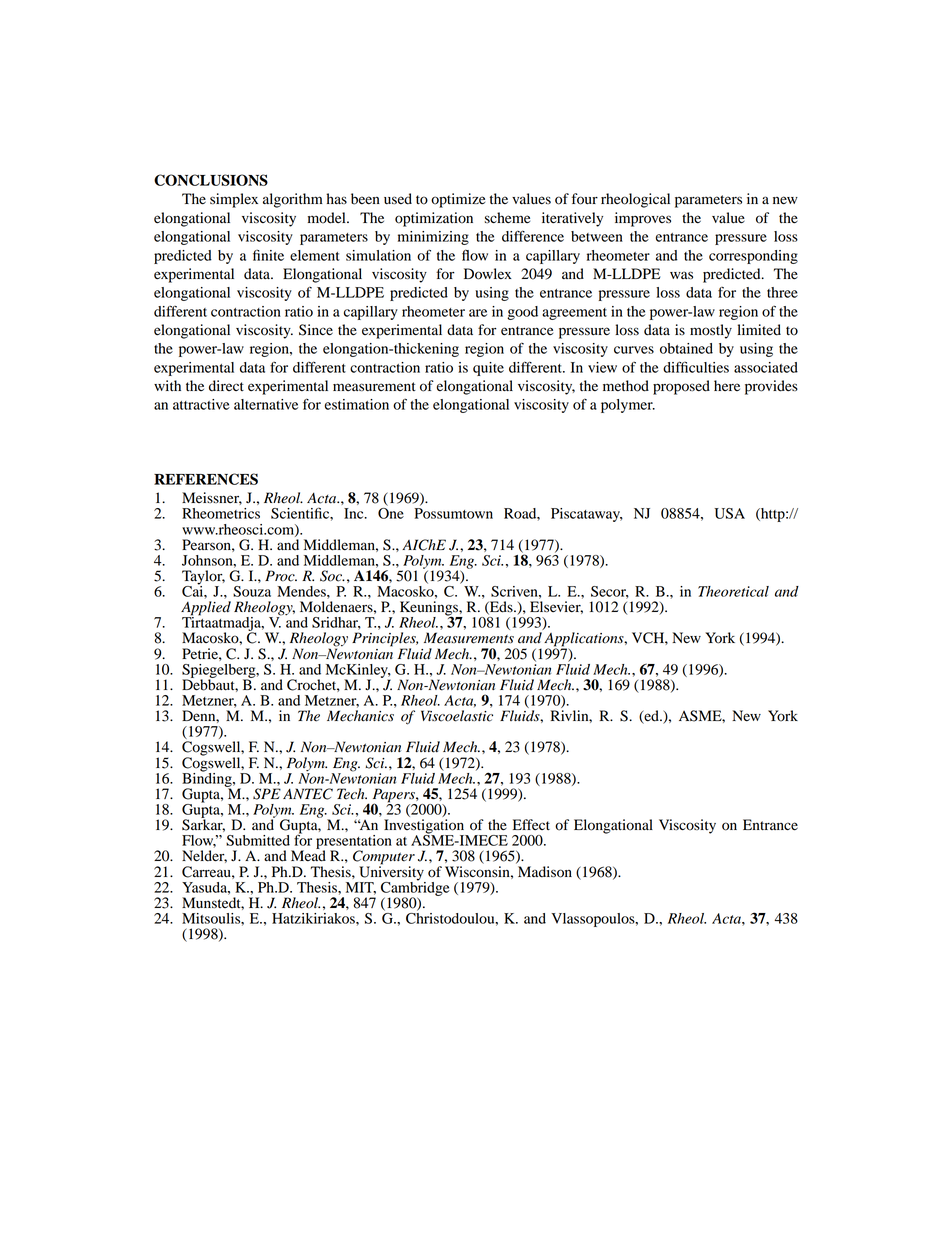  I want to click on Proc, so click(281, 576).
